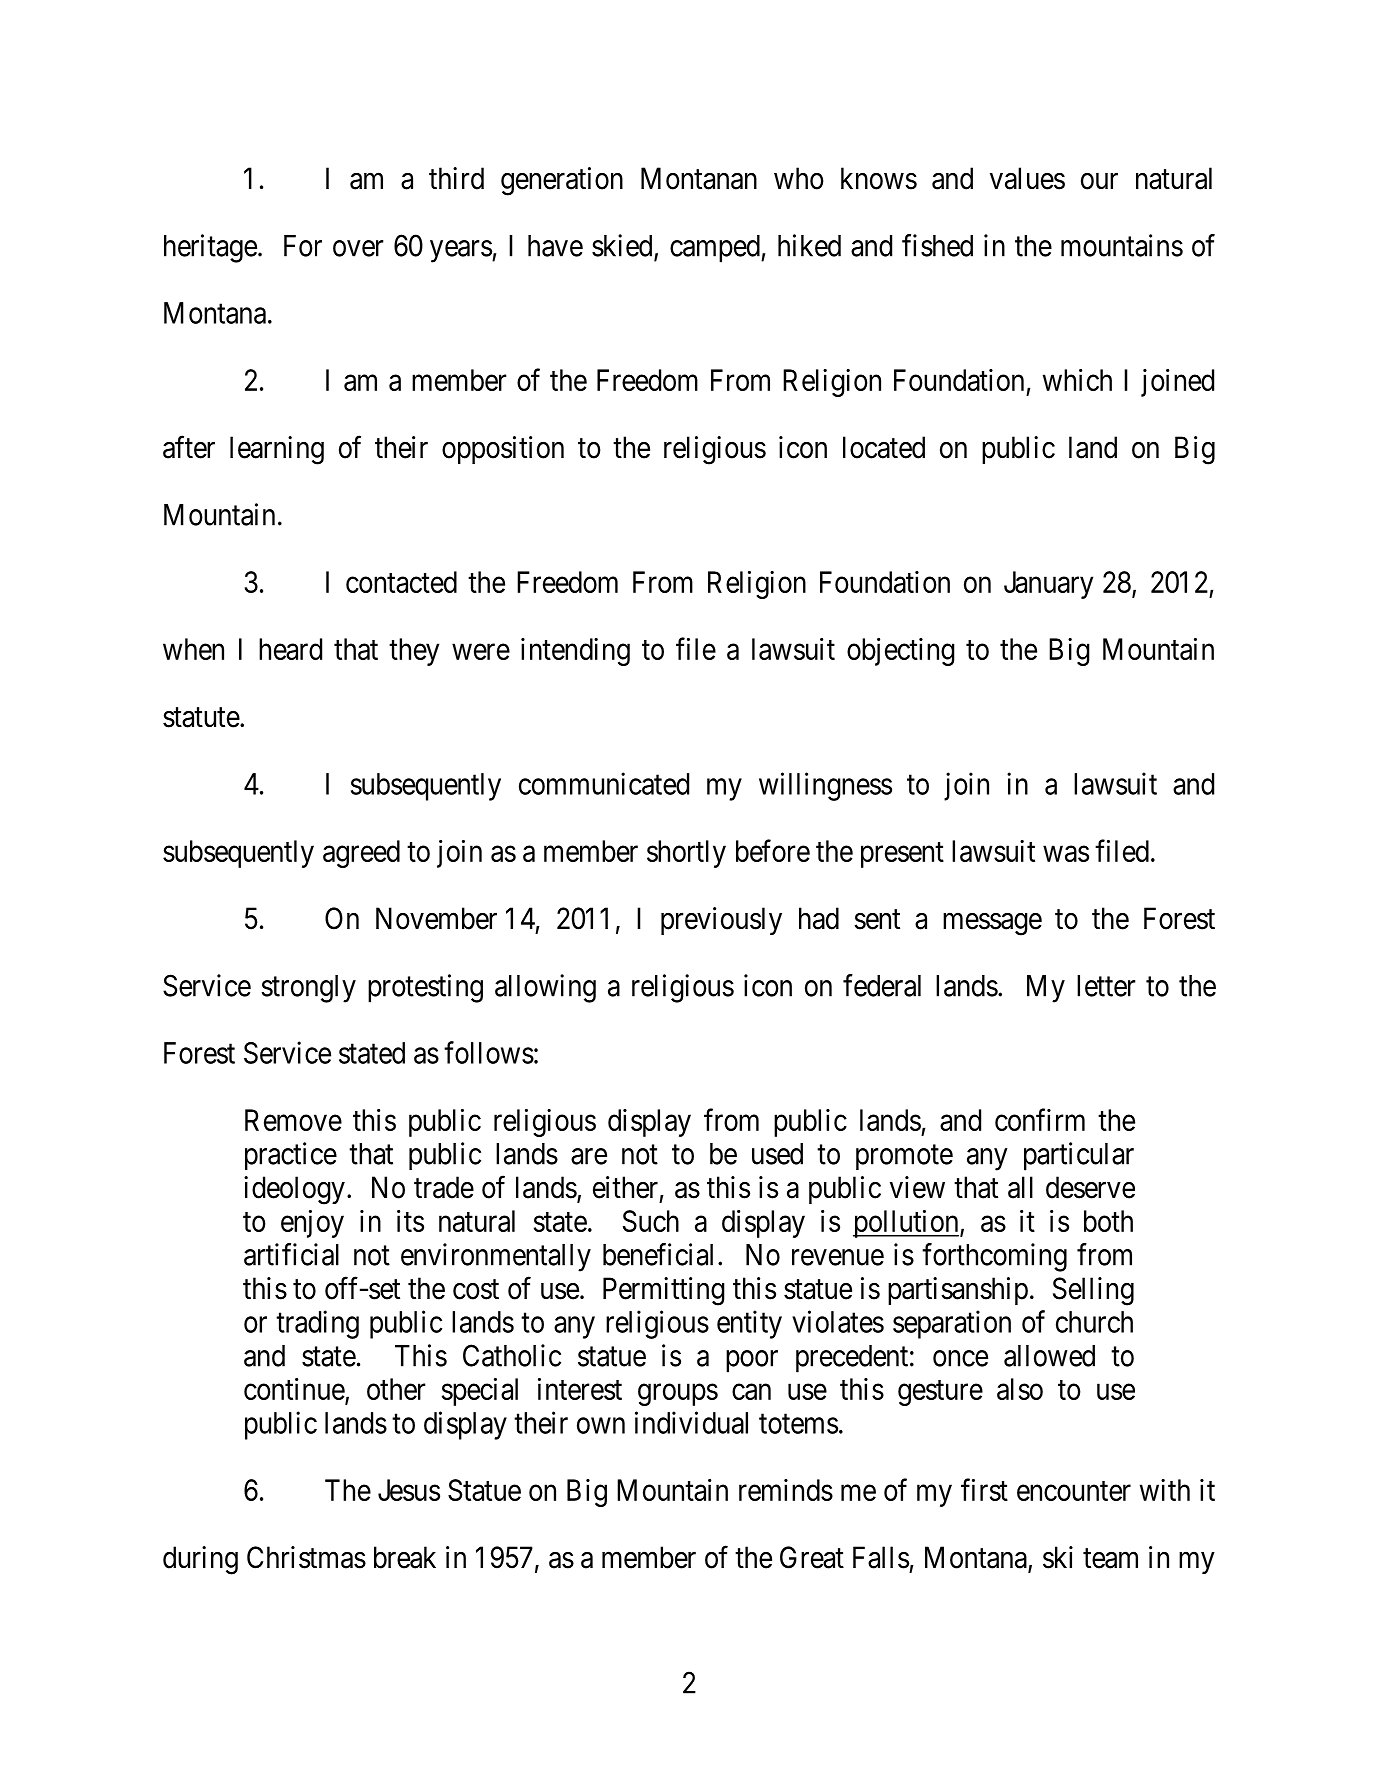 The height and width of the page is (1782, 1377). Describe the element at coordinates (686, 854) in the page. I see `shortly` at that location.
